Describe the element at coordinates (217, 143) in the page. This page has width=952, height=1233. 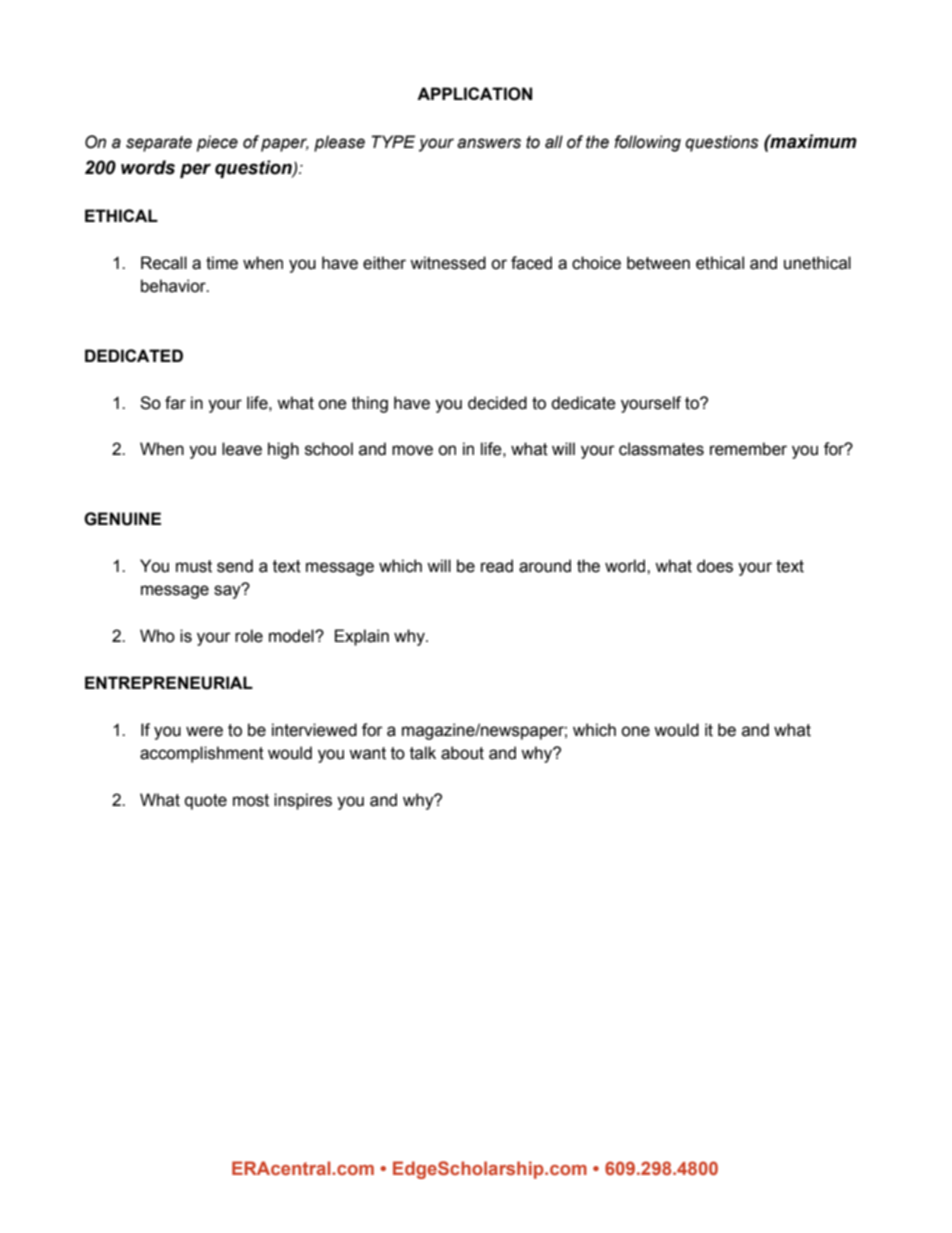
I see `piece` at that location.
